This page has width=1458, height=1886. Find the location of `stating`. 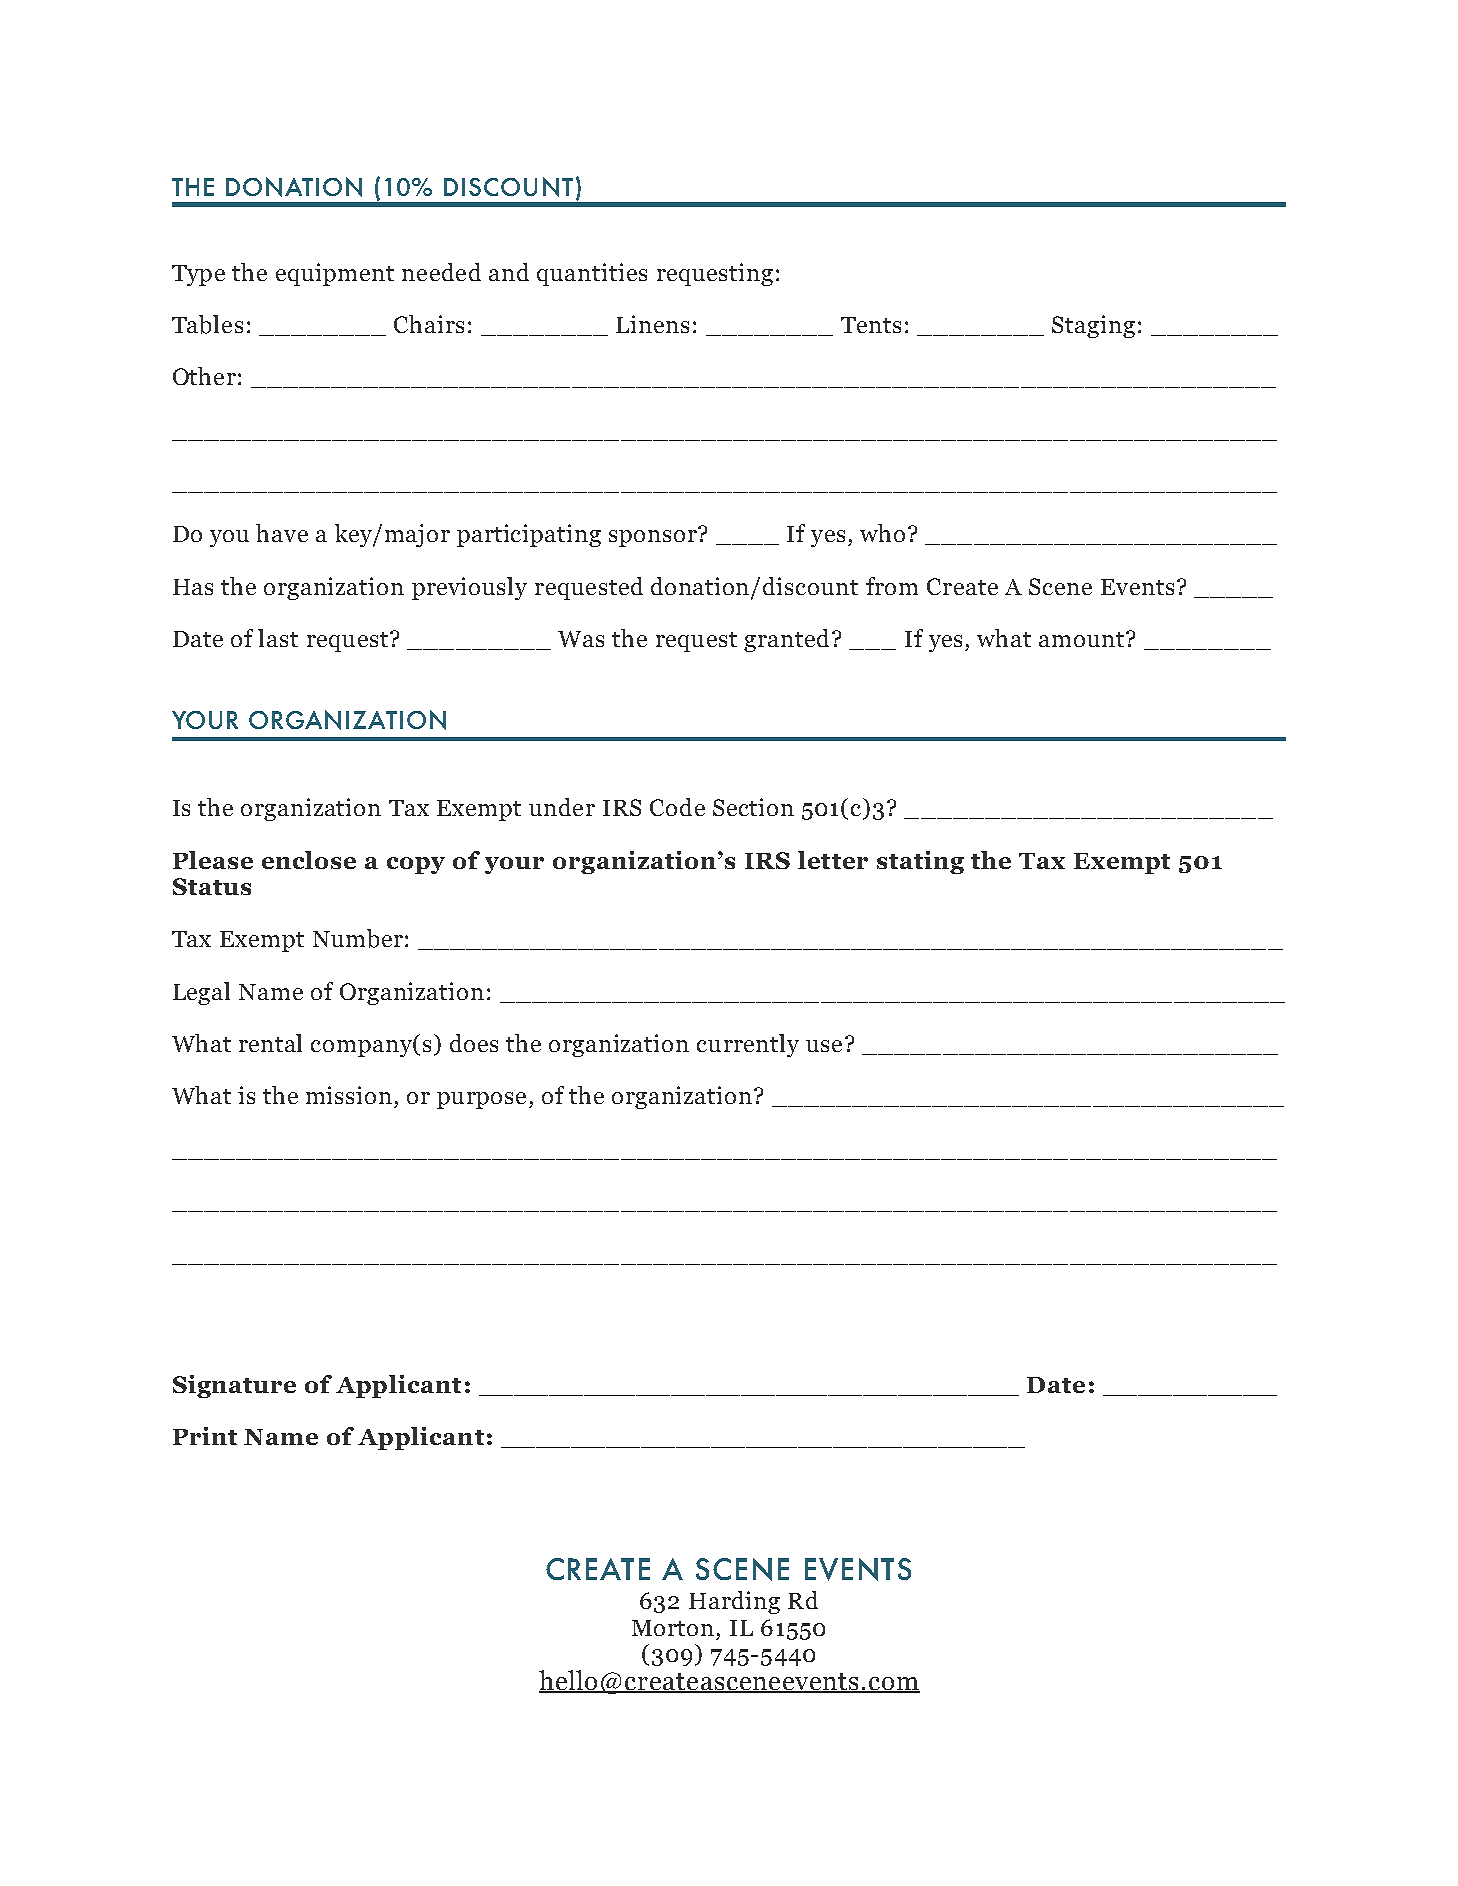

stating is located at coordinates (920, 862).
